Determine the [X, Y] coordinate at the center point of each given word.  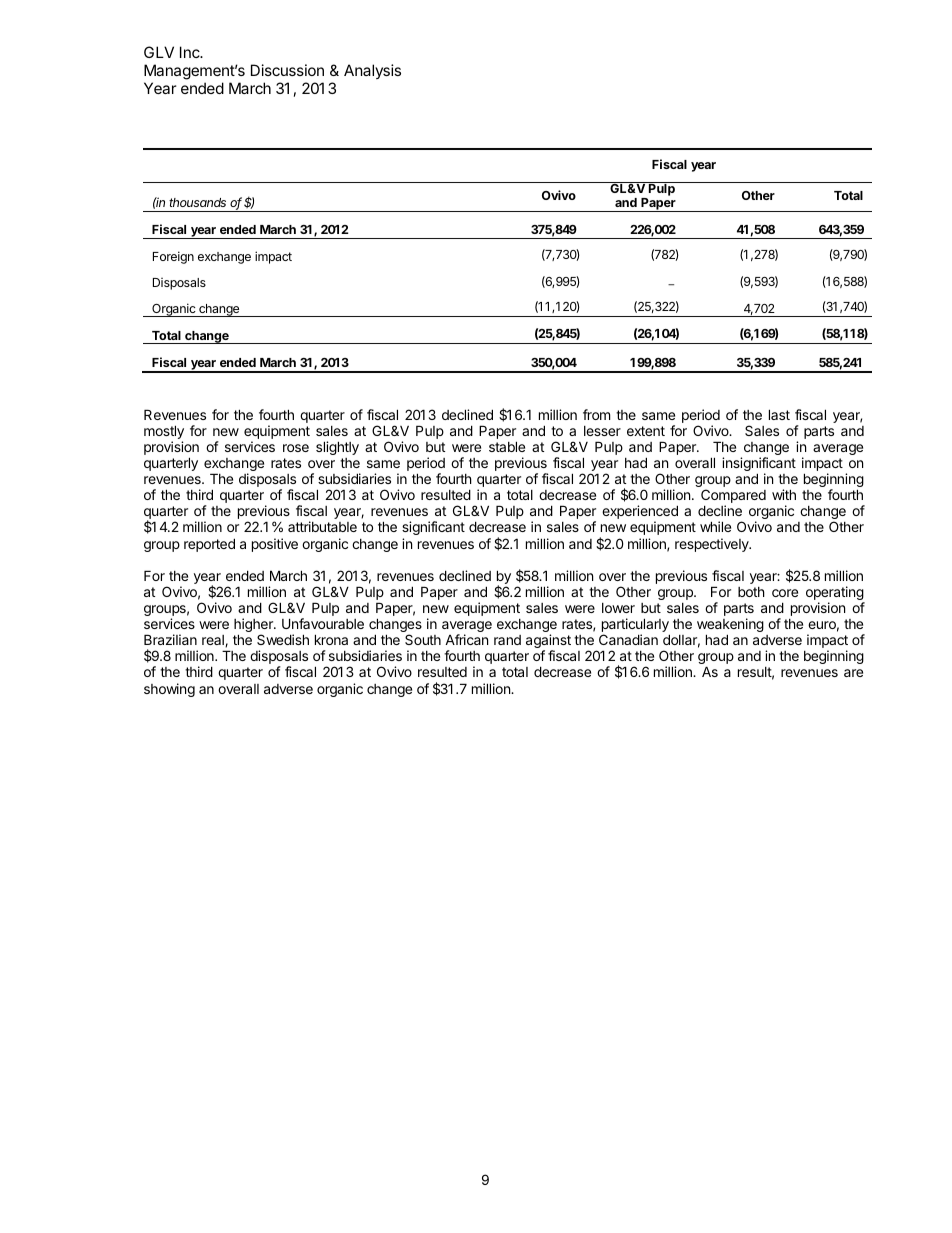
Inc [191, 52]
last [779, 414]
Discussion [287, 70]
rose [296, 448]
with [784, 494]
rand [507, 640]
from [596, 414]
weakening [730, 626]
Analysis [372, 71]
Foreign [173, 257]
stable [507, 446]
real [214, 641]
